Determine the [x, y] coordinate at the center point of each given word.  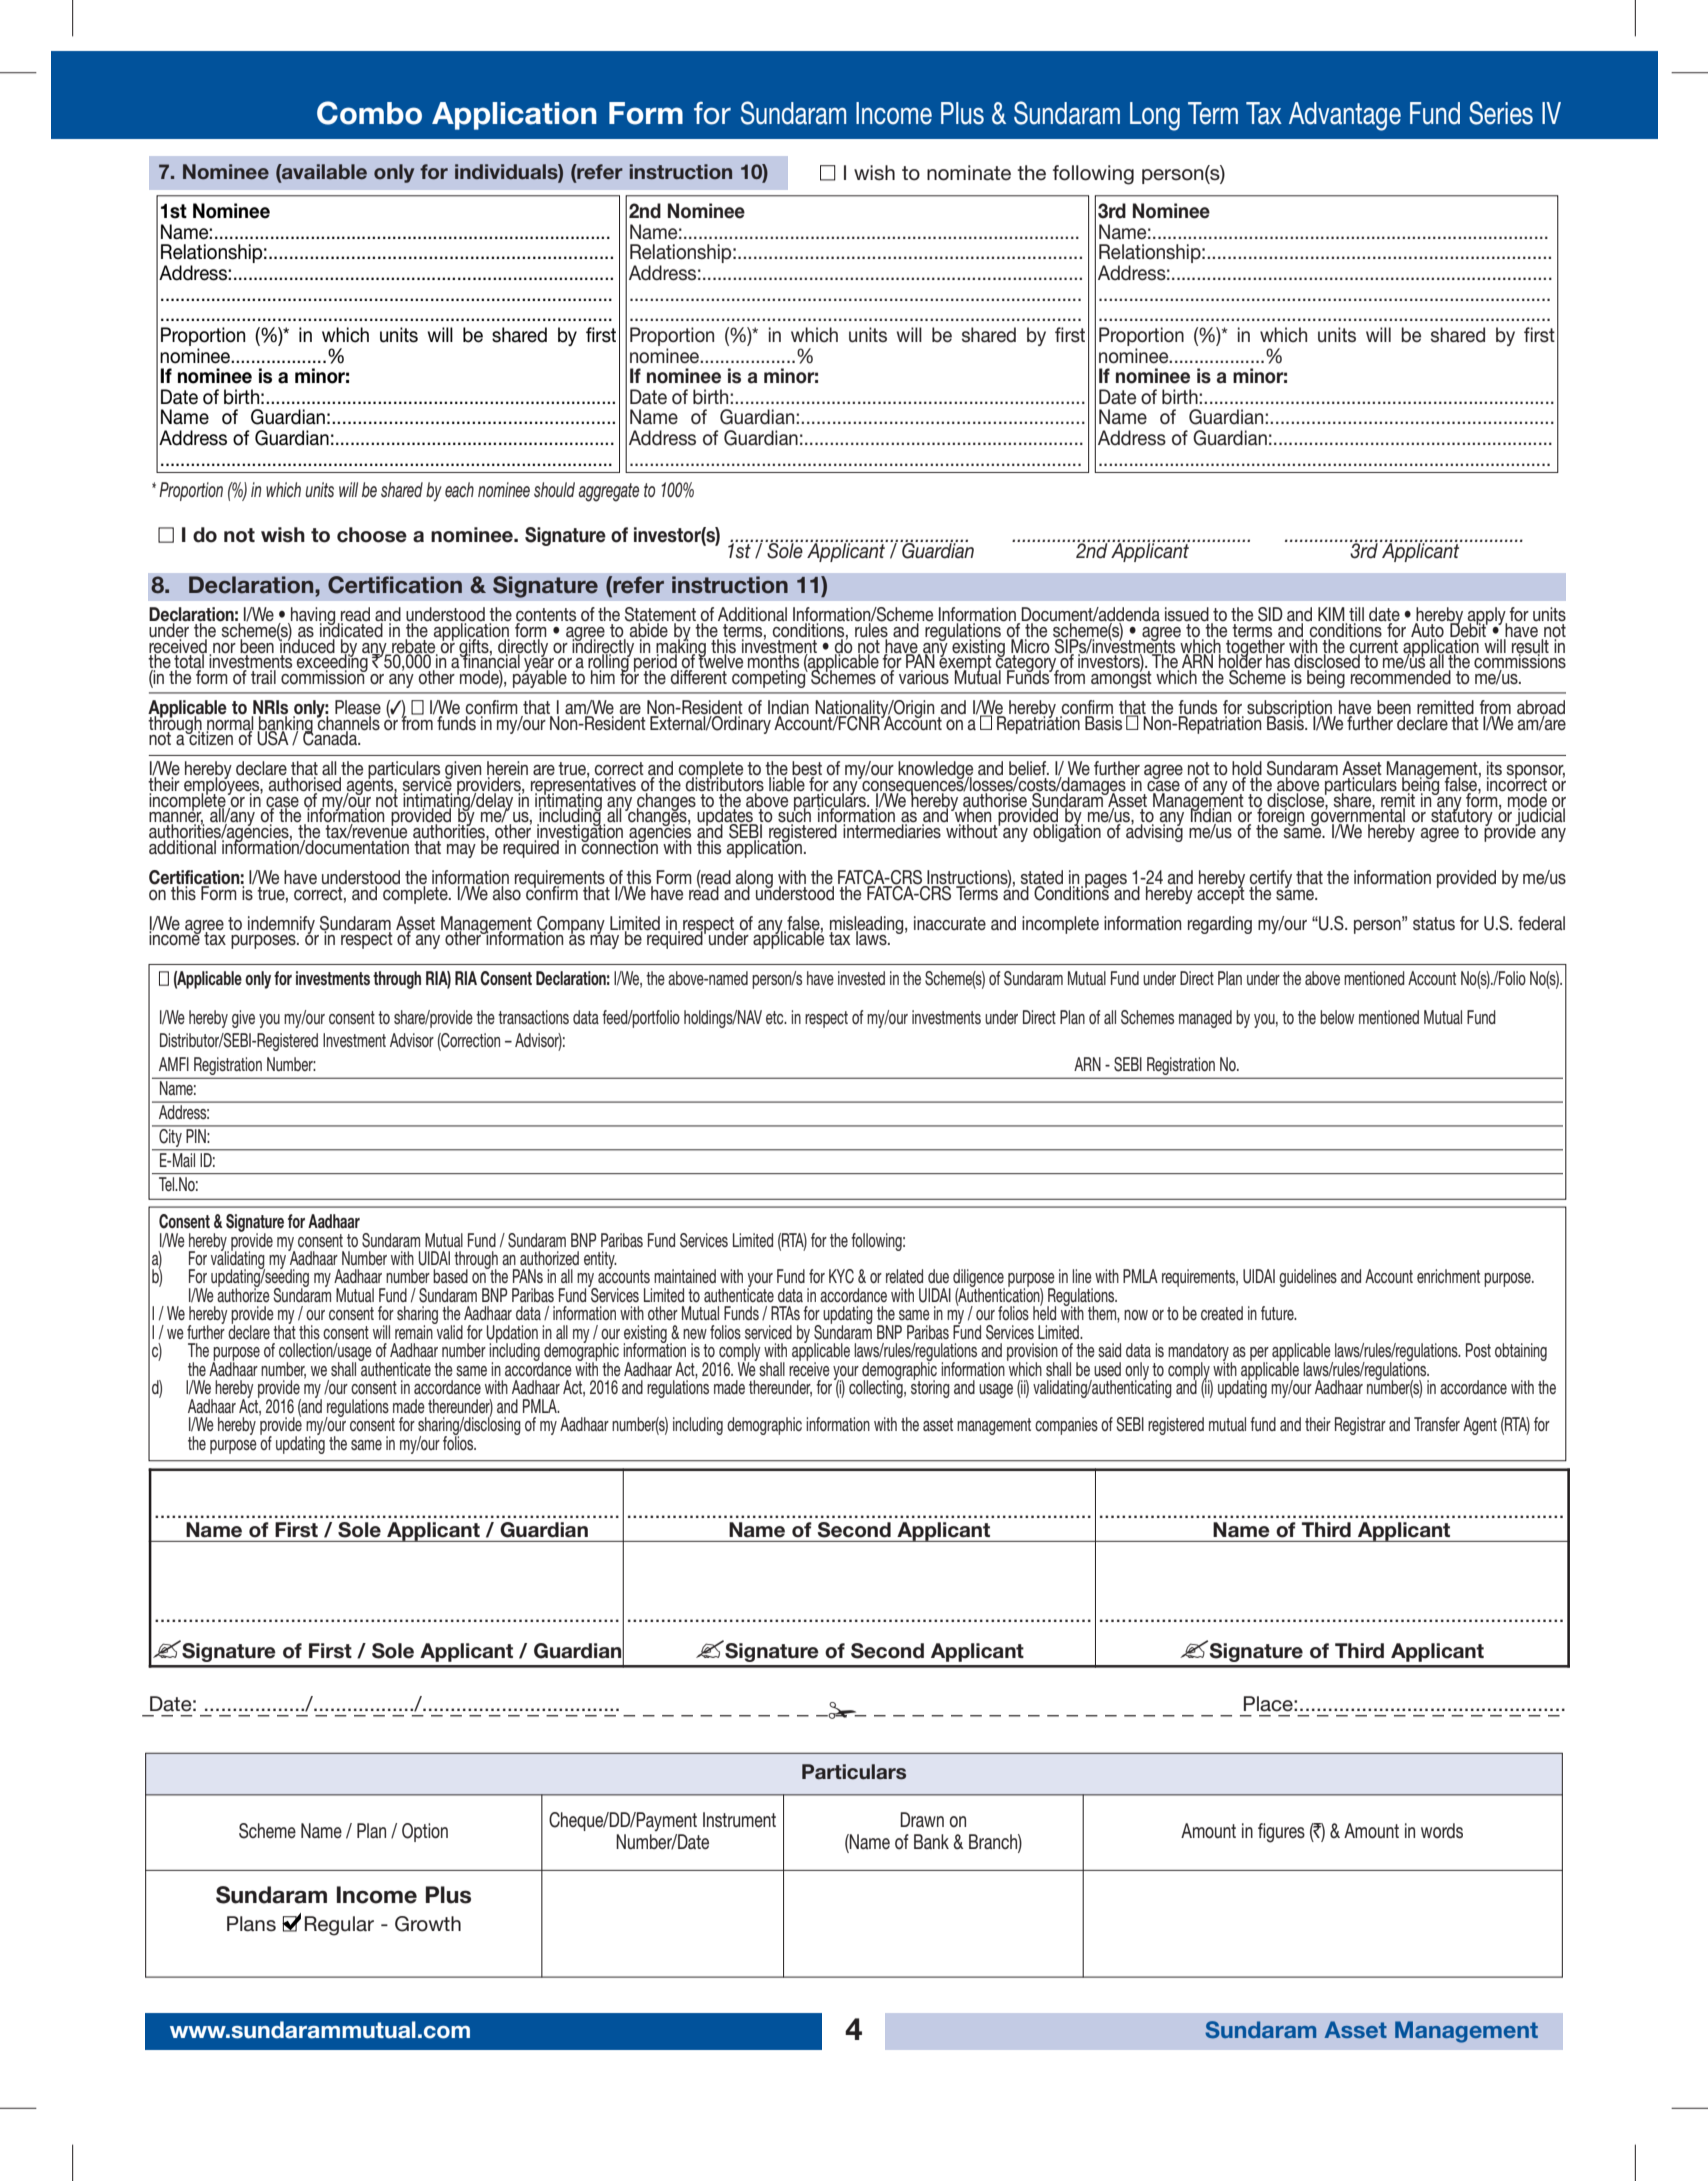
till [1356, 615]
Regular [339, 1926]
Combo [369, 113]
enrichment [1448, 1276]
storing [930, 1388]
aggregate [608, 492]
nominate [969, 173]
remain [415, 1331]
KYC [841, 1276]
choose [372, 535]
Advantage [1345, 116]
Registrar [1360, 1426]
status [1434, 924]
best [807, 769]
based [450, 1276]
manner [176, 817]
